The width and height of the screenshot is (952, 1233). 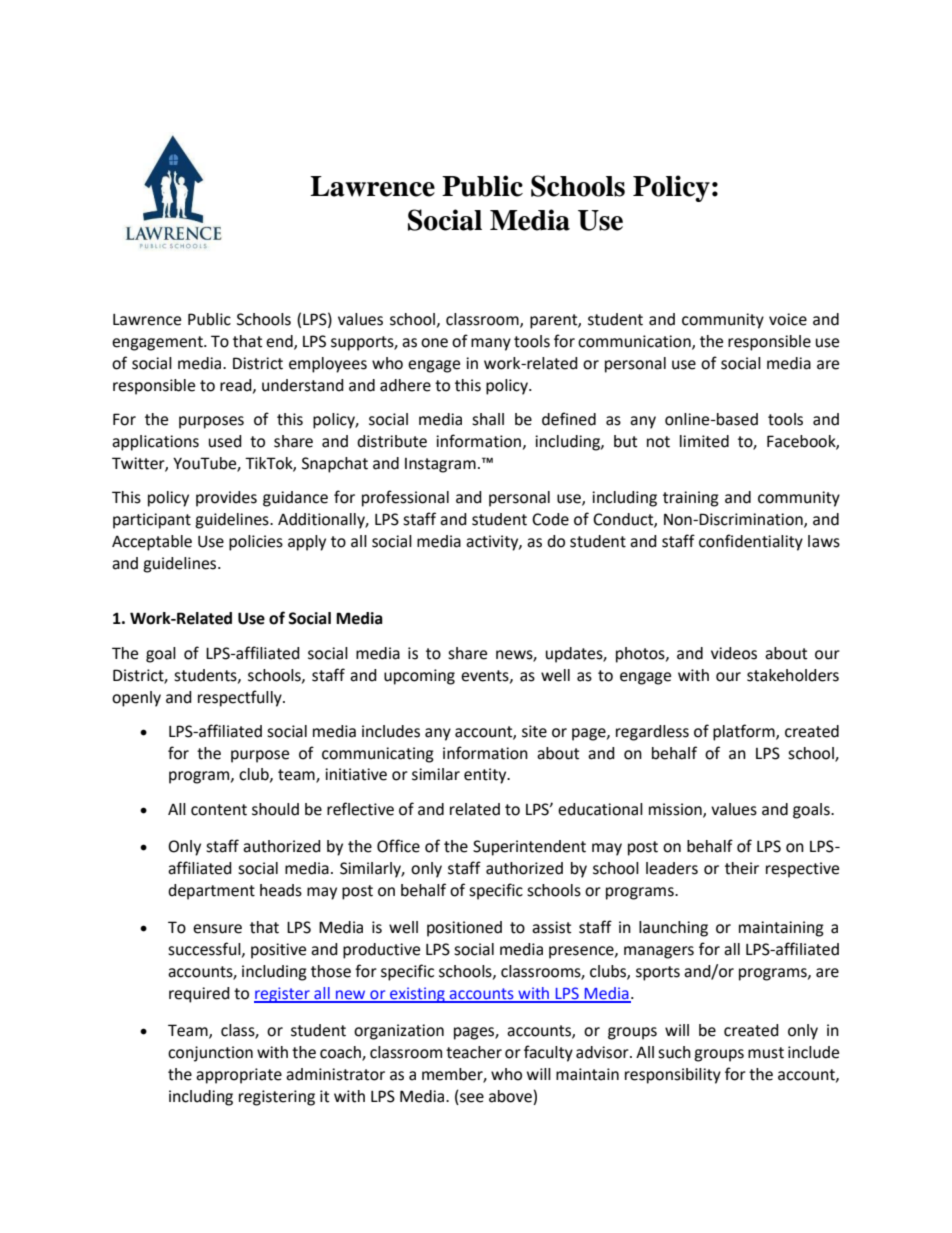 I want to click on videos, so click(x=734, y=653).
